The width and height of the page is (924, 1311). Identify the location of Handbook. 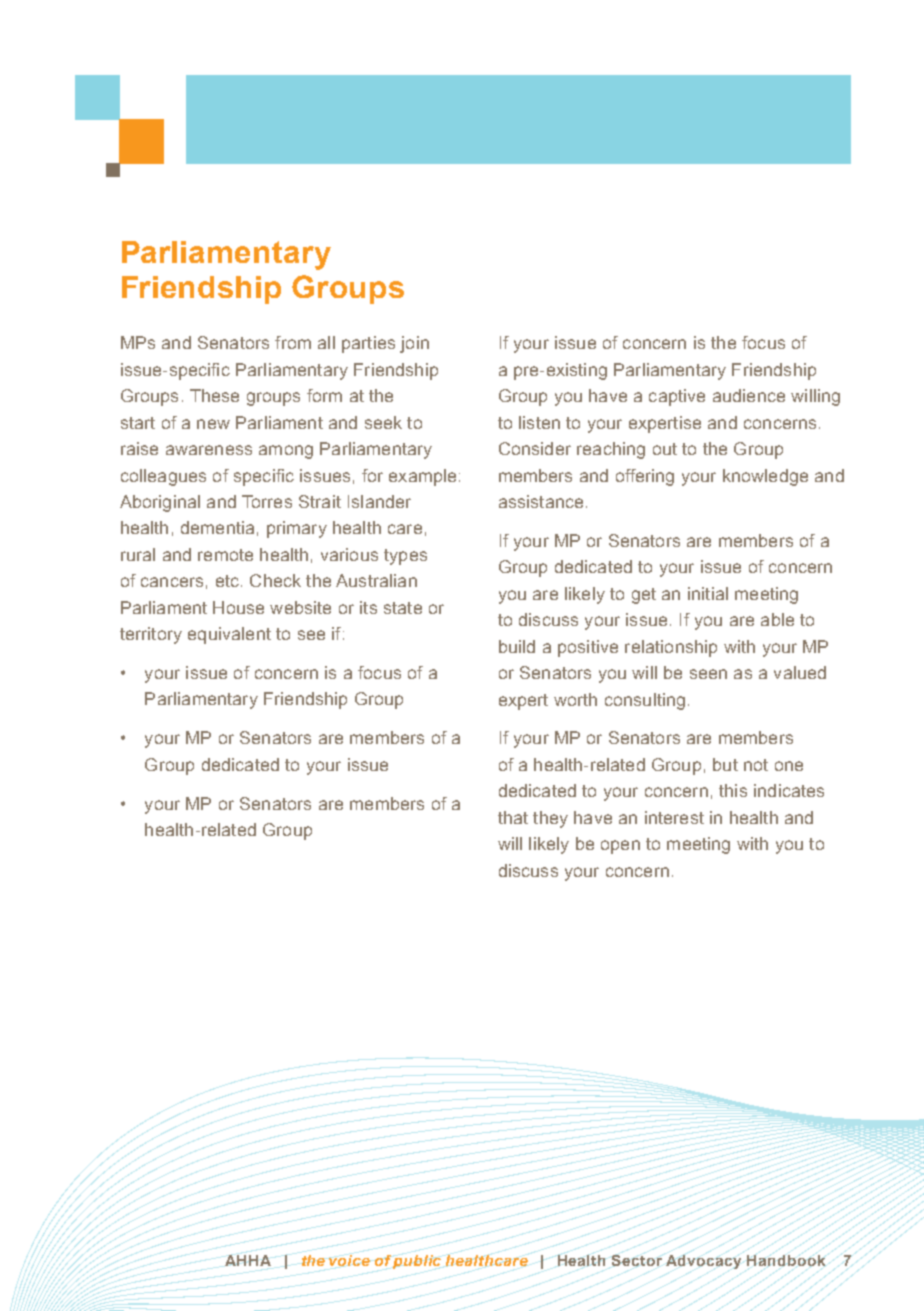
(786, 1260).
